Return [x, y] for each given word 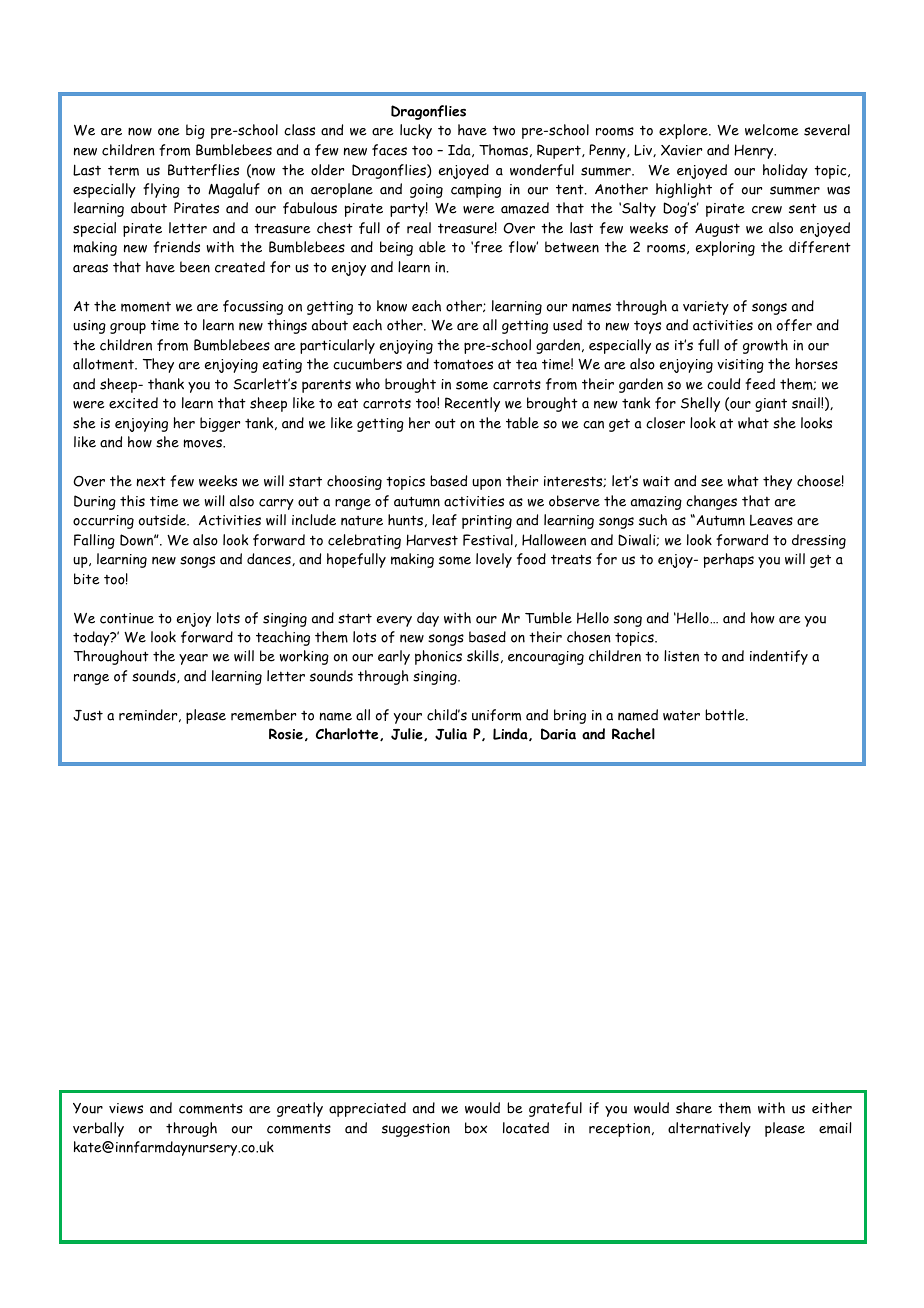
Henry [755, 151]
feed [760, 384]
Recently [472, 404]
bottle [726, 715]
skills [483, 656]
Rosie [286, 734]
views [126, 1108]
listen [681, 656]
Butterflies [203, 170]
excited [133, 403]
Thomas [503, 150]
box [476, 1128]
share [694, 1108]
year [193, 659]
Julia [451, 734]
